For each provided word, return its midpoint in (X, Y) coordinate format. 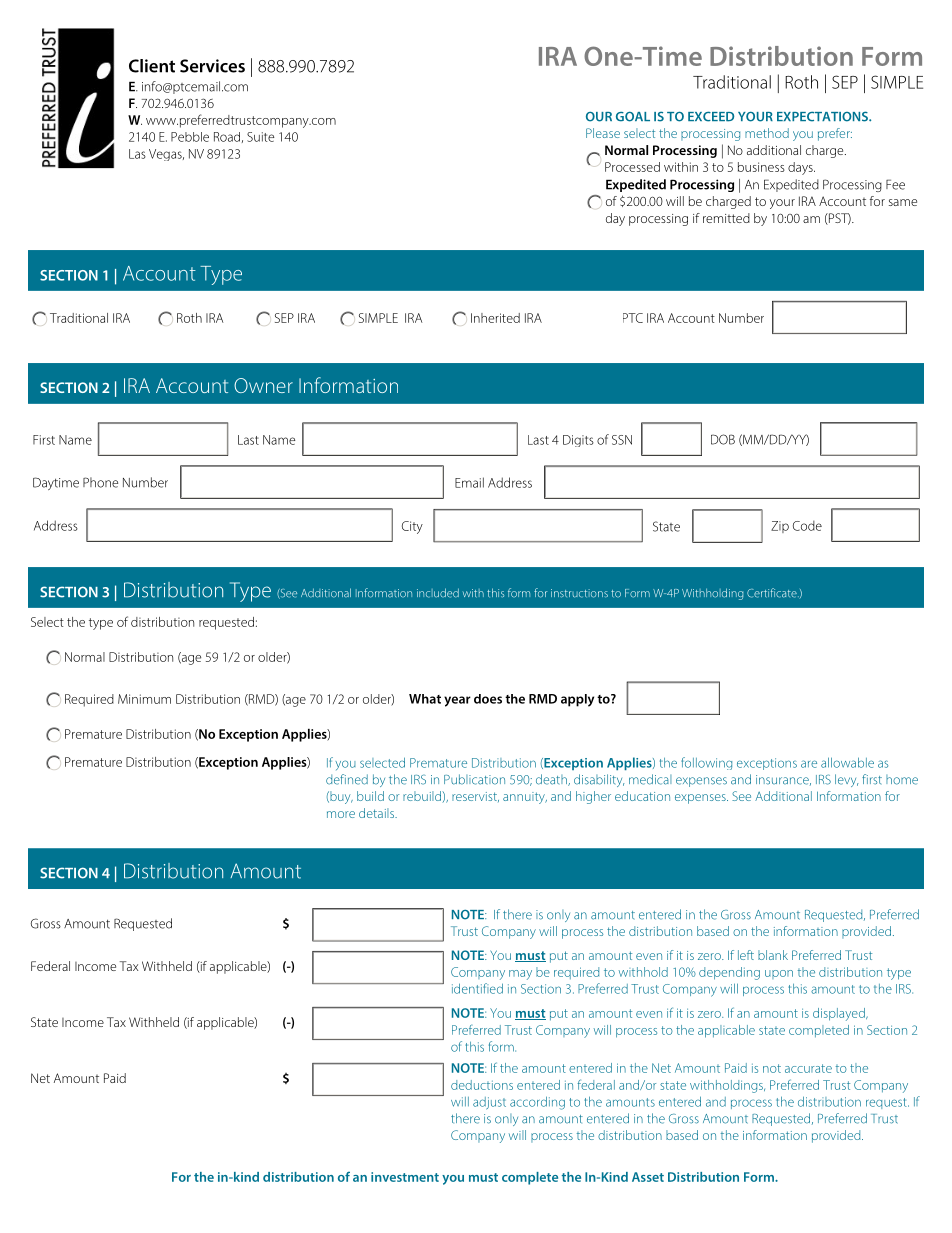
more (341, 814)
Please (603, 133)
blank (773, 955)
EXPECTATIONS (823, 116)
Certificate (773, 593)
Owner (263, 385)
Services (212, 66)
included (438, 593)
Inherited (495, 318)
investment (405, 1177)
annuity (525, 798)
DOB (723, 439)
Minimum (144, 699)
